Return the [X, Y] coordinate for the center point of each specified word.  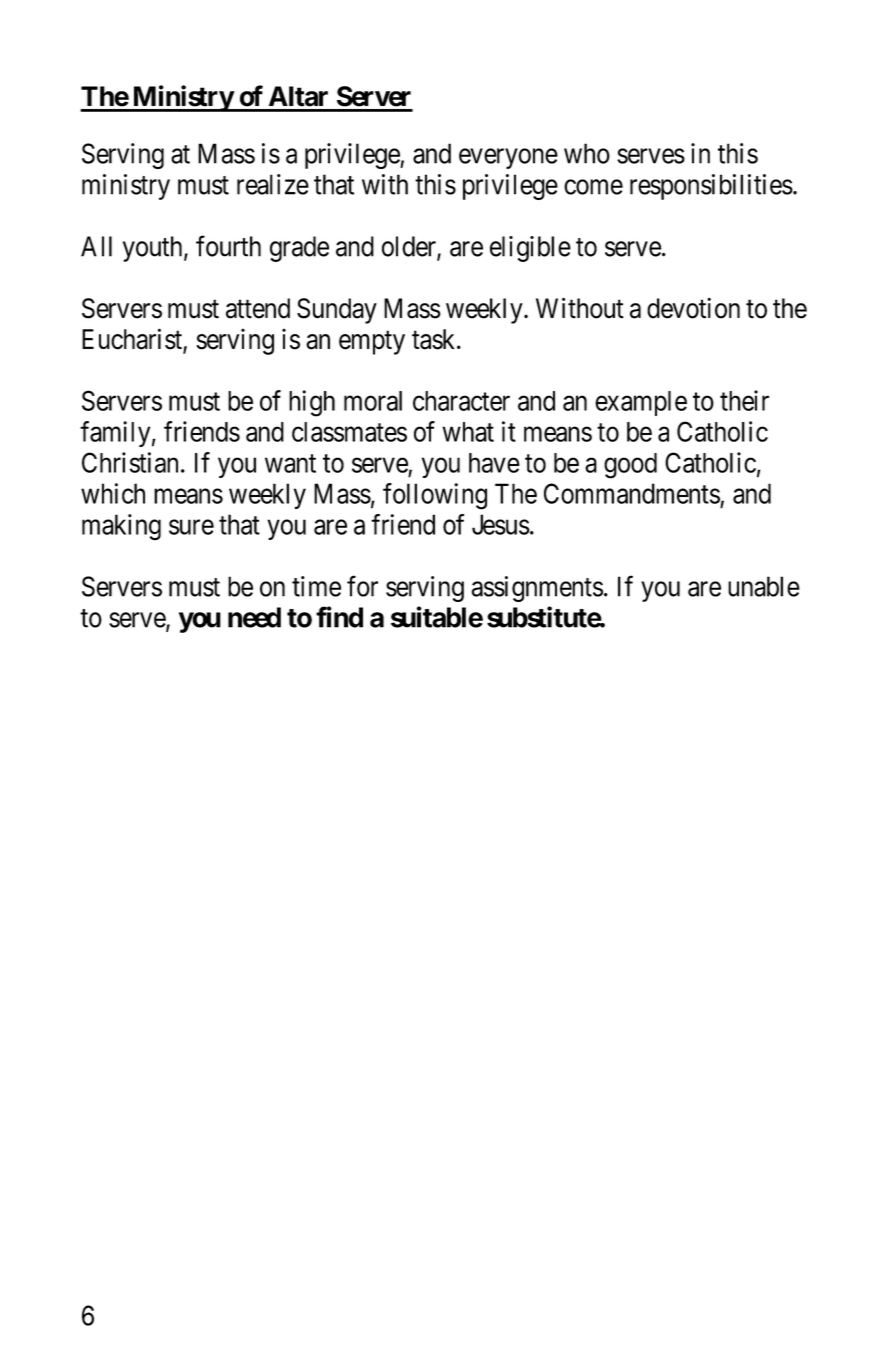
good [630, 466]
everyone [508, 158]
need [254, 617]
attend [258, 308]
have [494, 463]
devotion [693, 308]
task [435, 339]
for [362, 586]
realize [273, 184]
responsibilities [711, 187]
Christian [130, 462]
